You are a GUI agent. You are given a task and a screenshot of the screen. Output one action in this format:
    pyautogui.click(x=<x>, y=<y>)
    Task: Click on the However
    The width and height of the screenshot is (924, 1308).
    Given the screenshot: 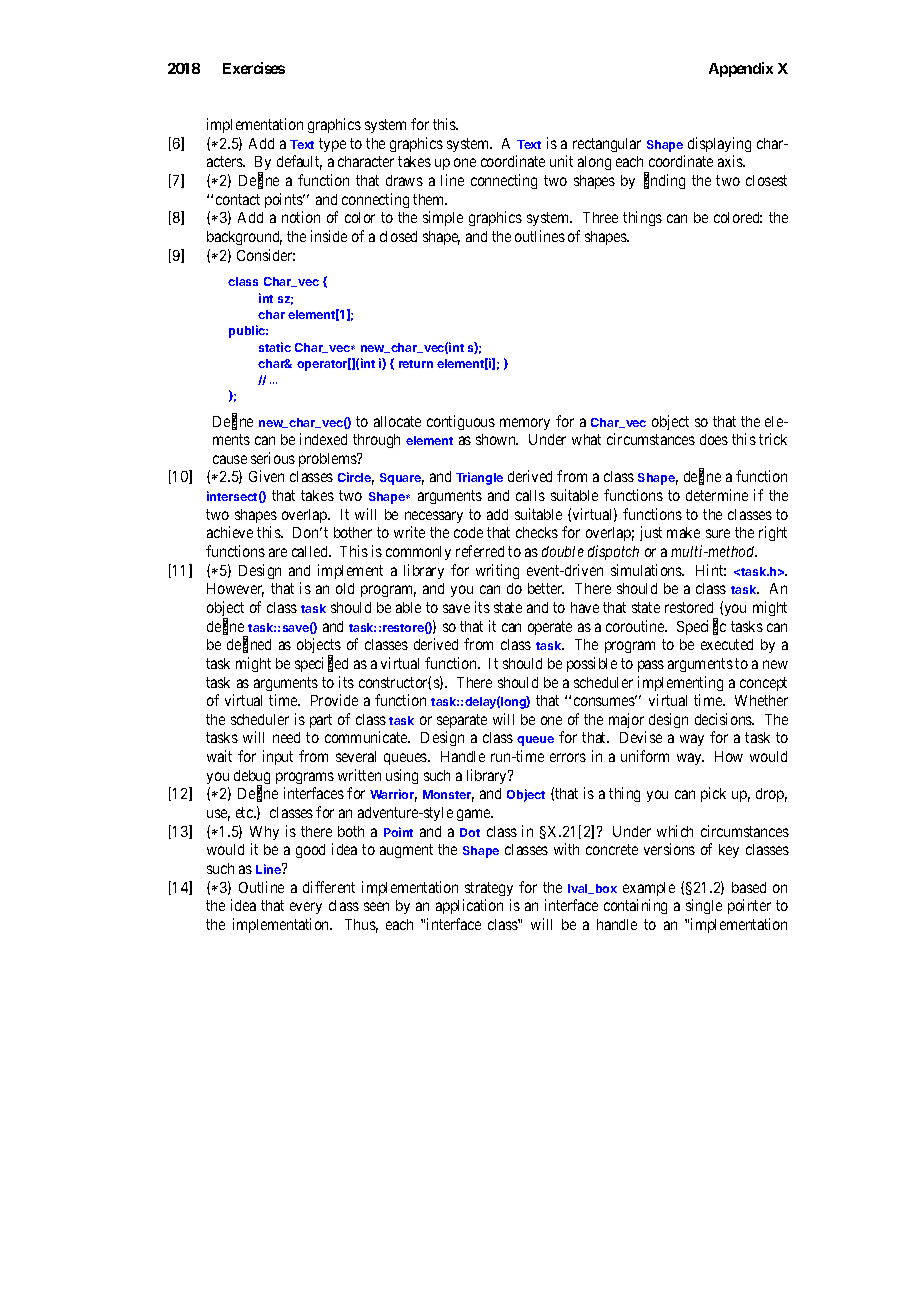 What is the action you would take?
    pyautogui.click(x=235, y=590)
